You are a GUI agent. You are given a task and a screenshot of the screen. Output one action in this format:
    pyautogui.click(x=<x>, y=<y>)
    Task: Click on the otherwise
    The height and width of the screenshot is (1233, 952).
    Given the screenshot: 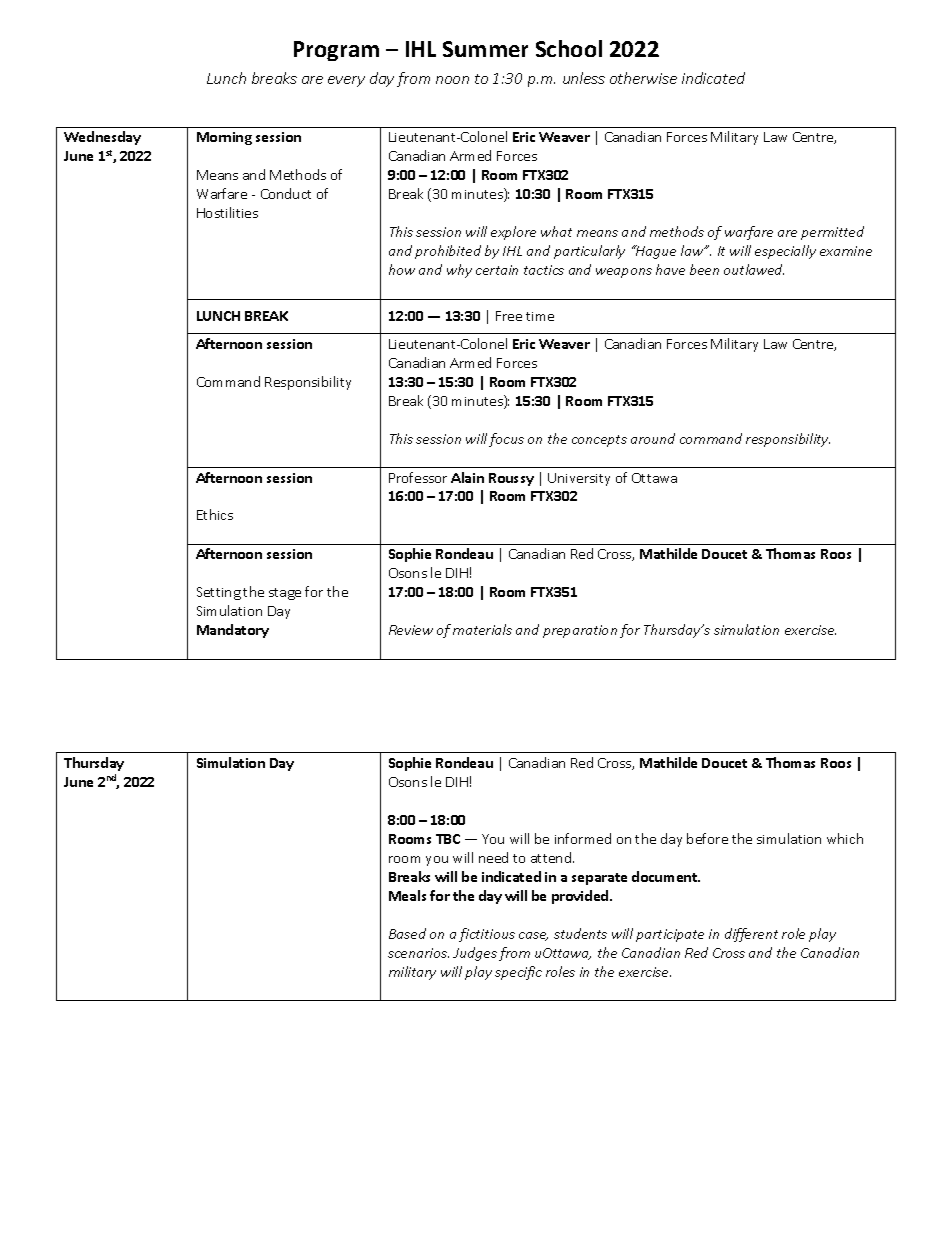 What is the action you would take?
    pyautogui.click(x=643, y=78)
